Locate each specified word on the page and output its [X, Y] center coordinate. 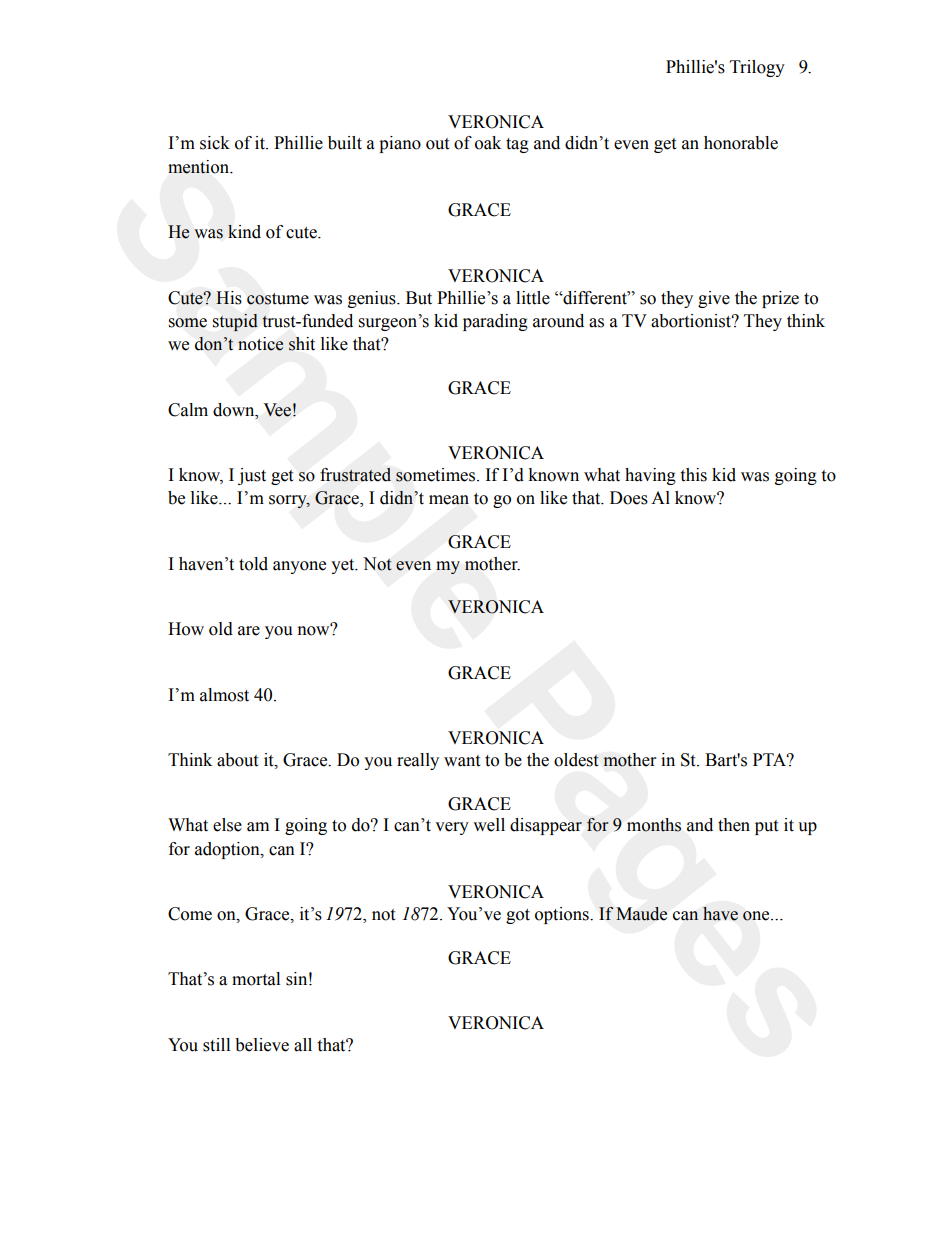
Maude [641, 914]
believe [262, 1045]
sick [215, 143]
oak [488, 143]
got [518, 916]
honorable [741, 143]
